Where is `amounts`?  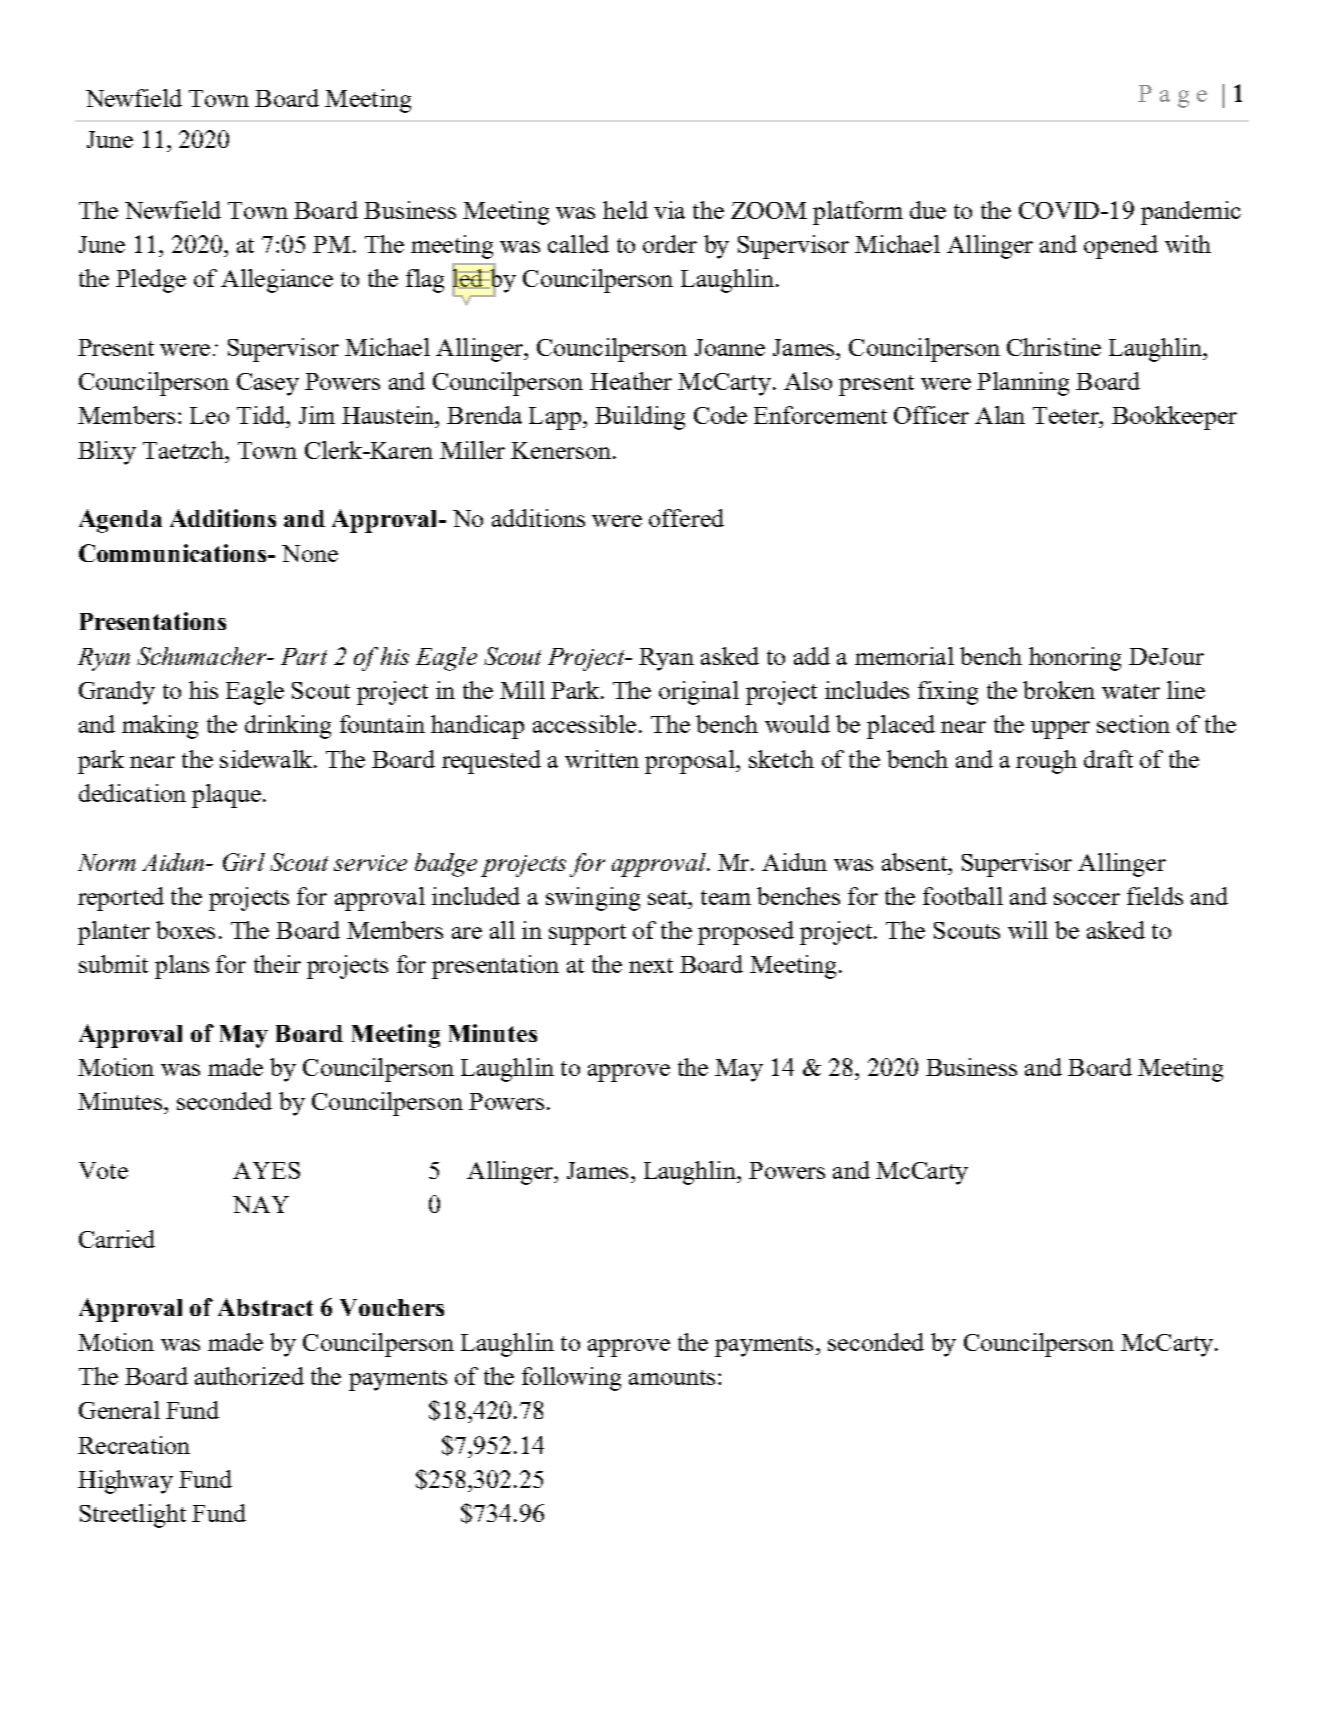 amounts is located at coordinates (672, 1377).
